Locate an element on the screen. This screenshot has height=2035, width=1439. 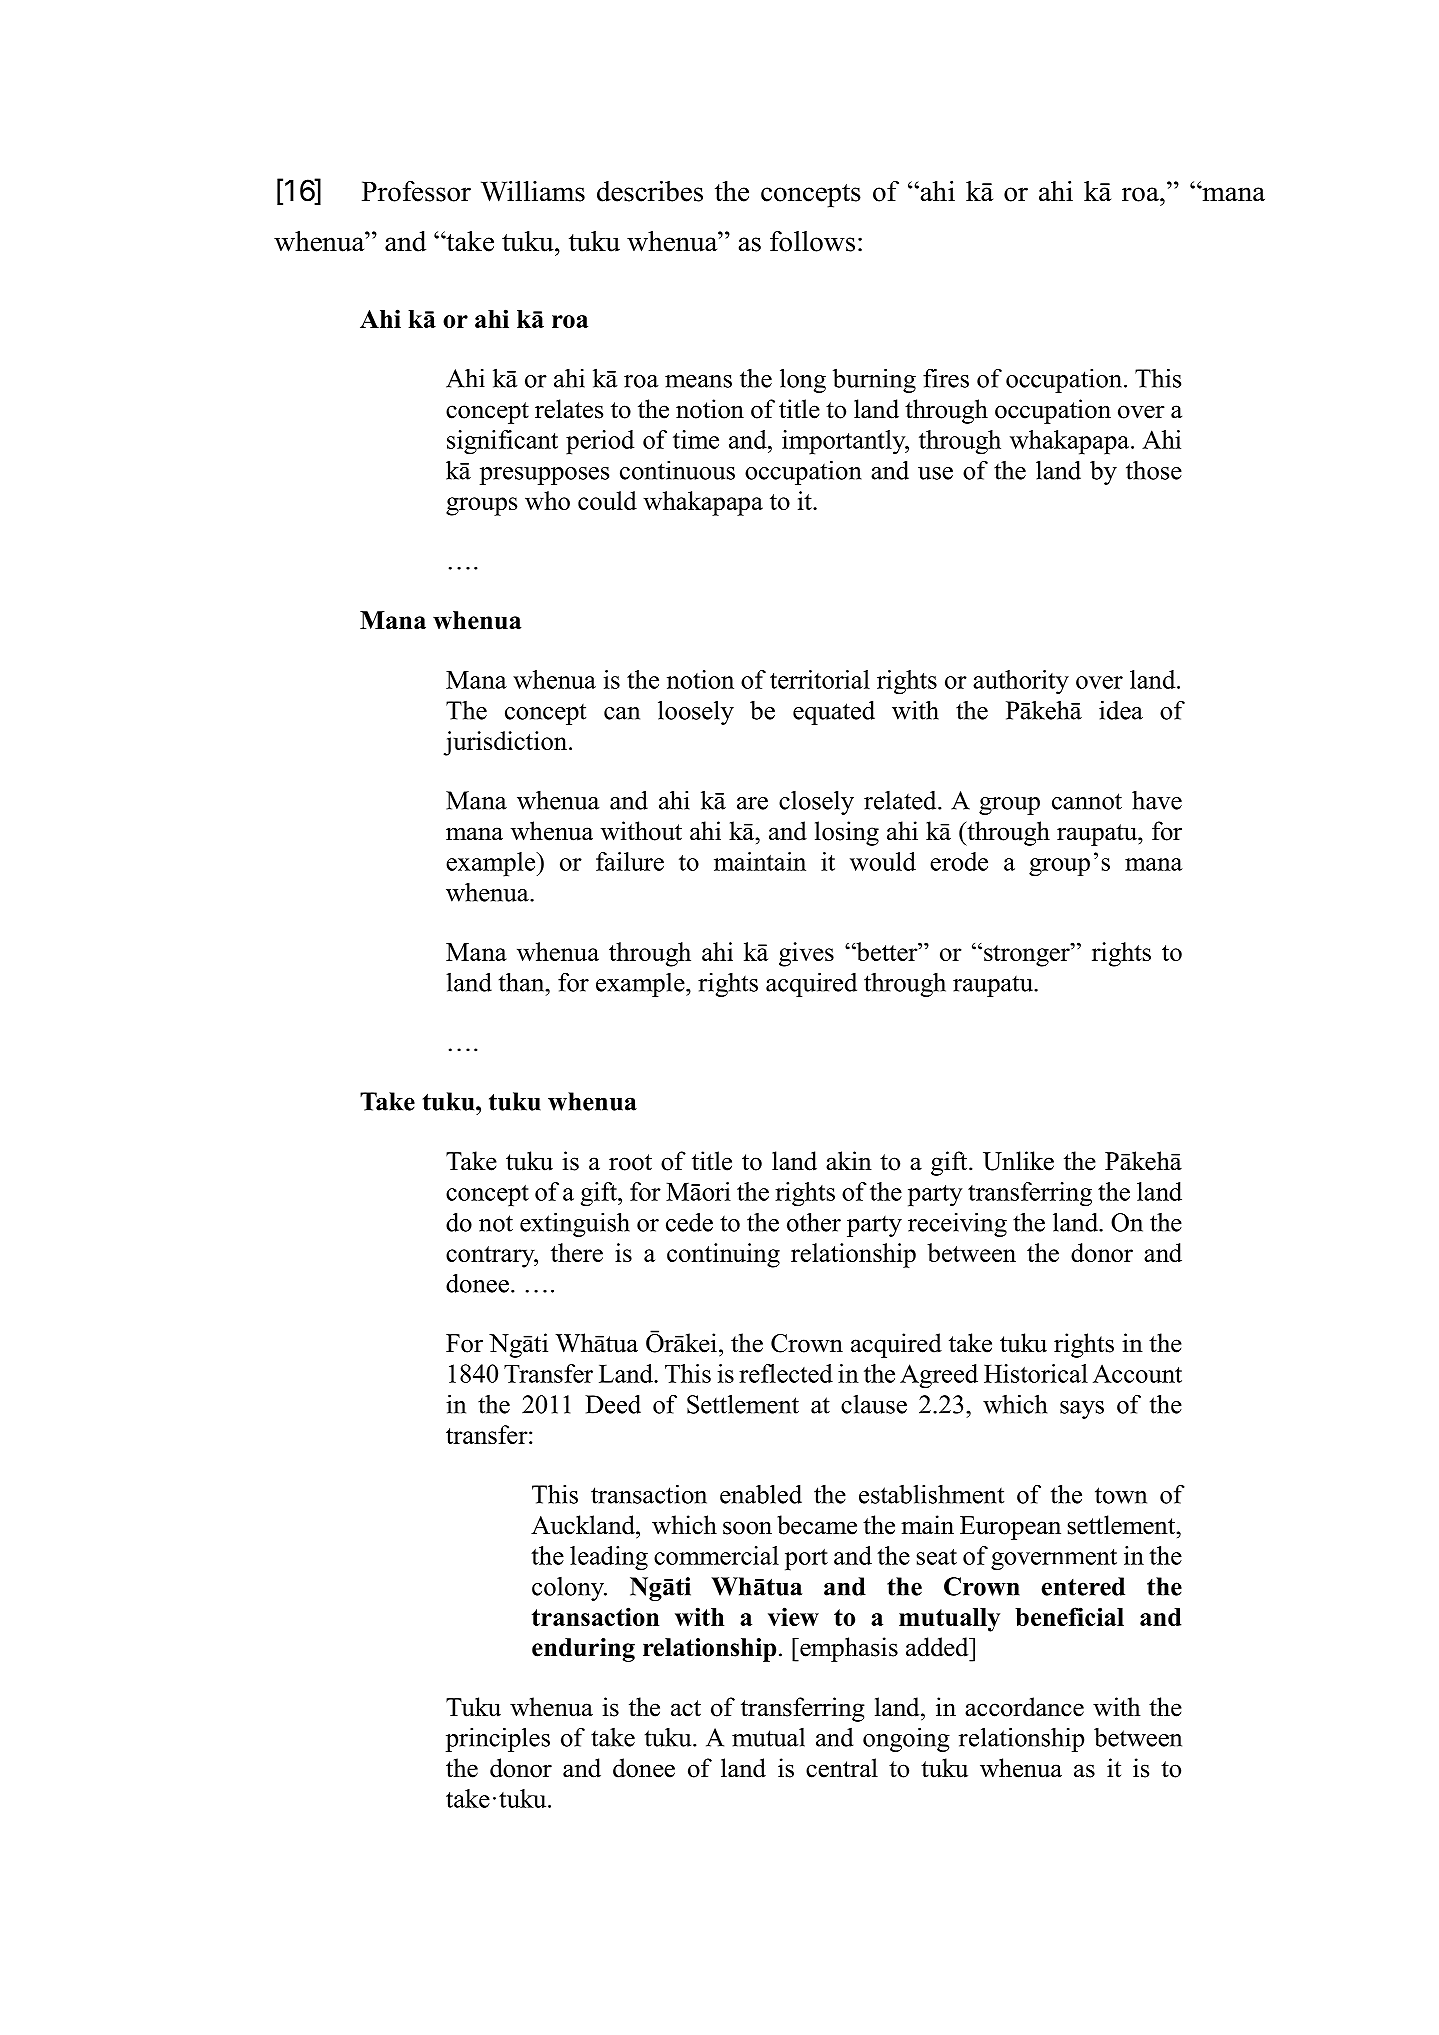
follows is located at coordinates (812, 241).
